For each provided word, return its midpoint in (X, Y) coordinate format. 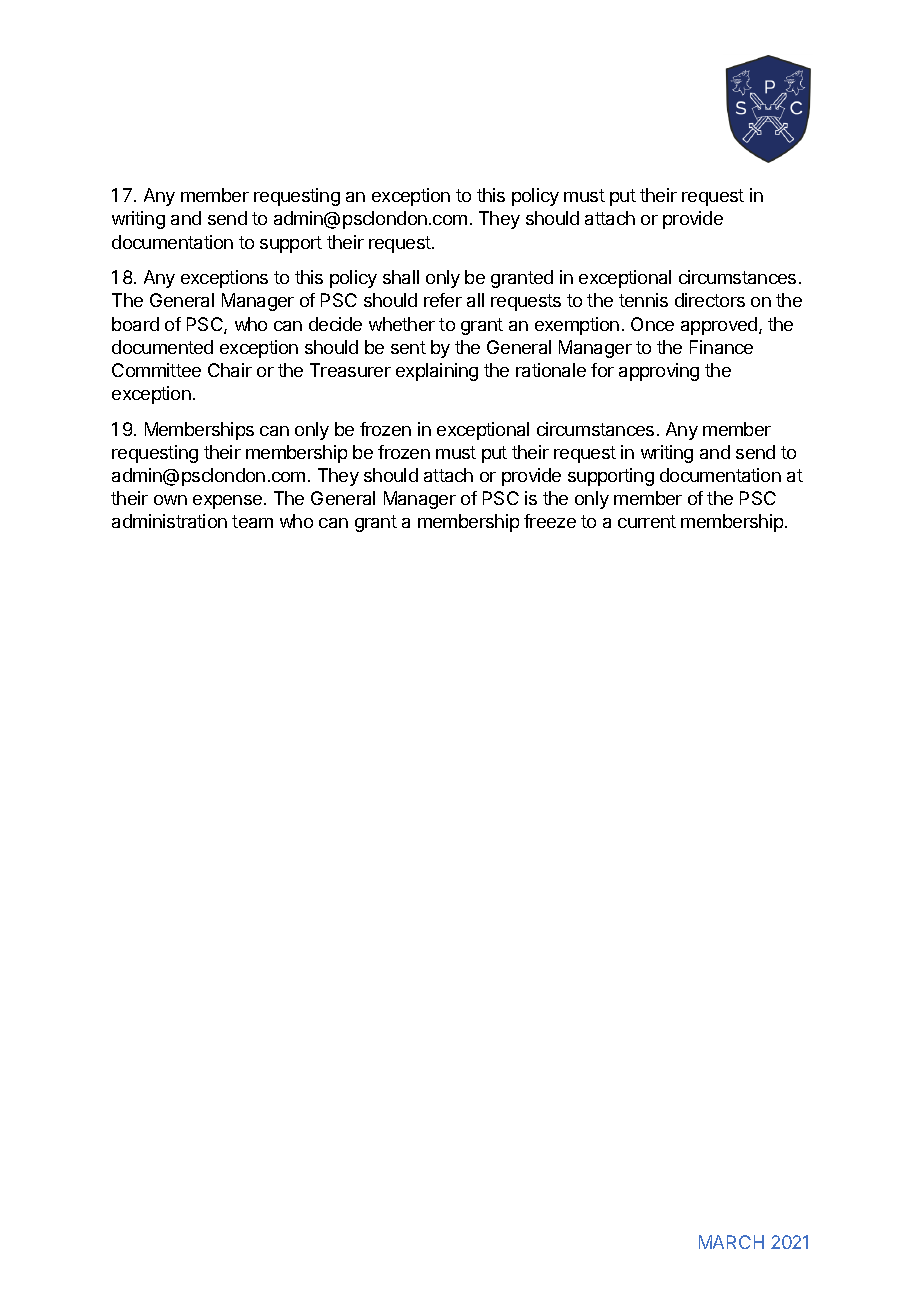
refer (443, 300)
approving (659, 372)
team (252, 521)
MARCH (731, 1242)
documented (162, 347)
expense (229, 502)
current (647, 521)
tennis (643, 300)
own (170, 500)
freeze (550, 521)
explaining (437, 372)
